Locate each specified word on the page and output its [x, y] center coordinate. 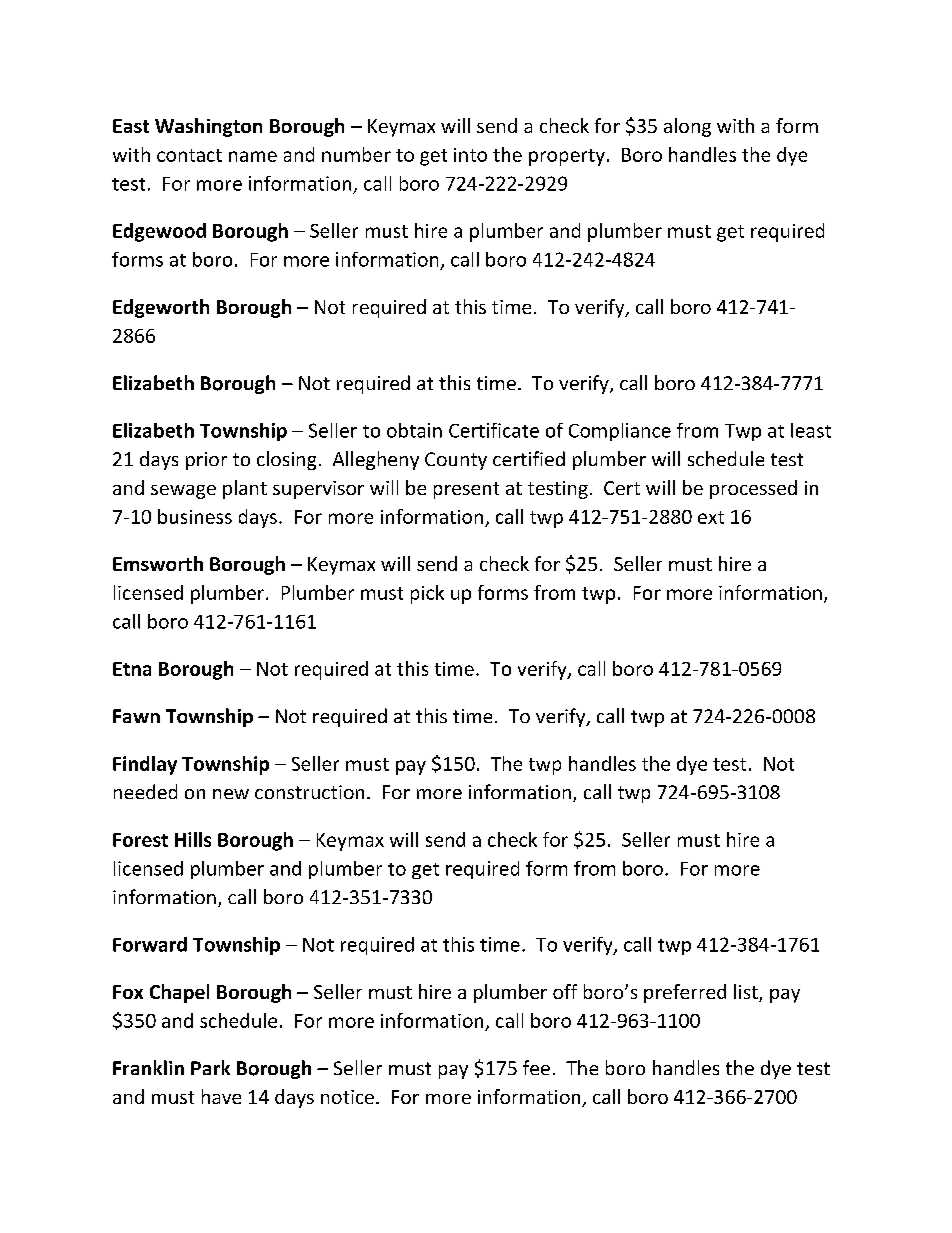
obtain [414, 430]
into [470, 155]
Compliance [620, 432]
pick [427, 594]
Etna [132, 669]
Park [210, 1067]
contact [189, 155]
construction [309, 792]
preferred [685, 993]
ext [711, 517]
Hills [193, 839]
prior [206, 461]
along [687, 127]
